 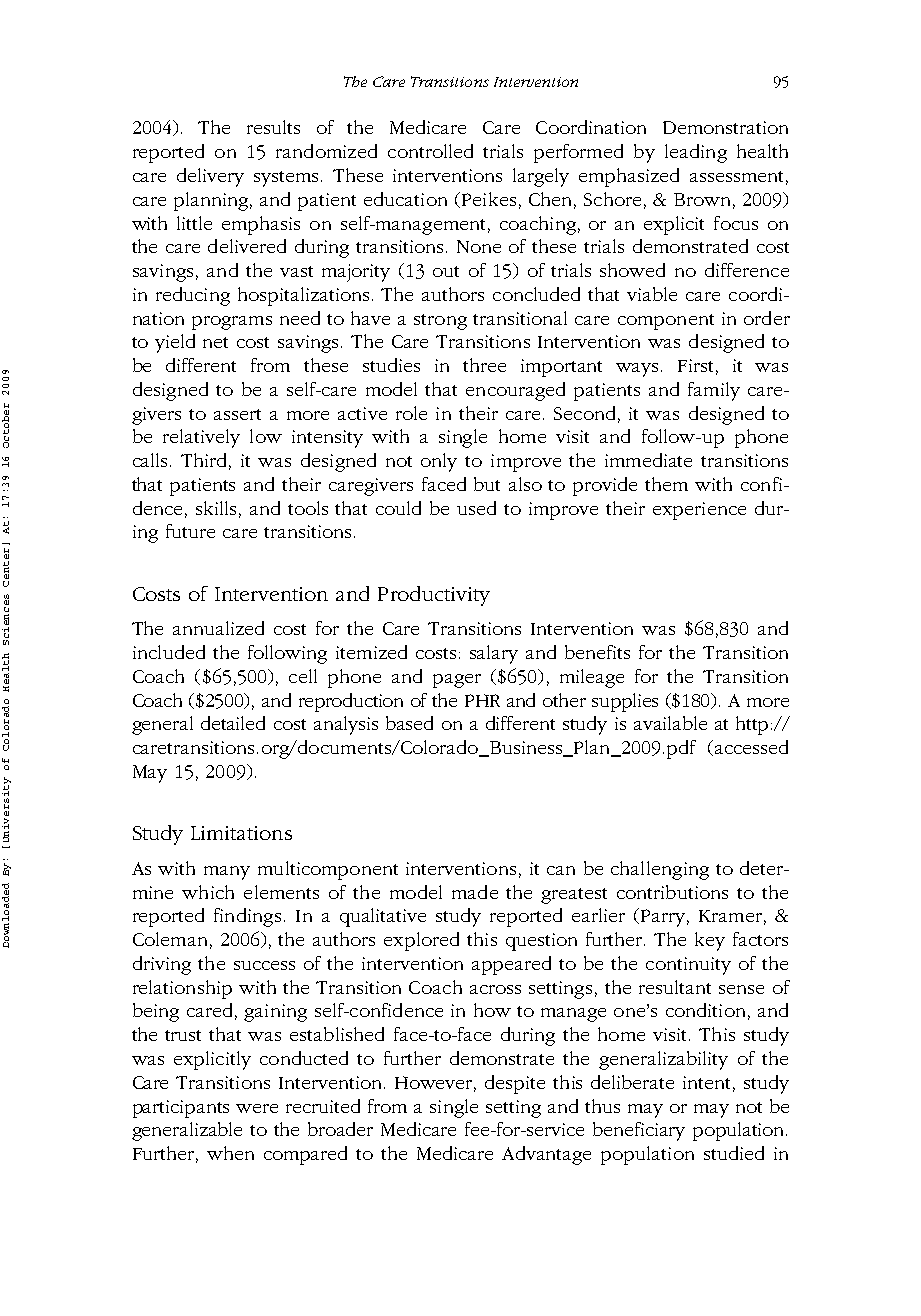 I want to click on delivery, so click(x=210, y=177).
